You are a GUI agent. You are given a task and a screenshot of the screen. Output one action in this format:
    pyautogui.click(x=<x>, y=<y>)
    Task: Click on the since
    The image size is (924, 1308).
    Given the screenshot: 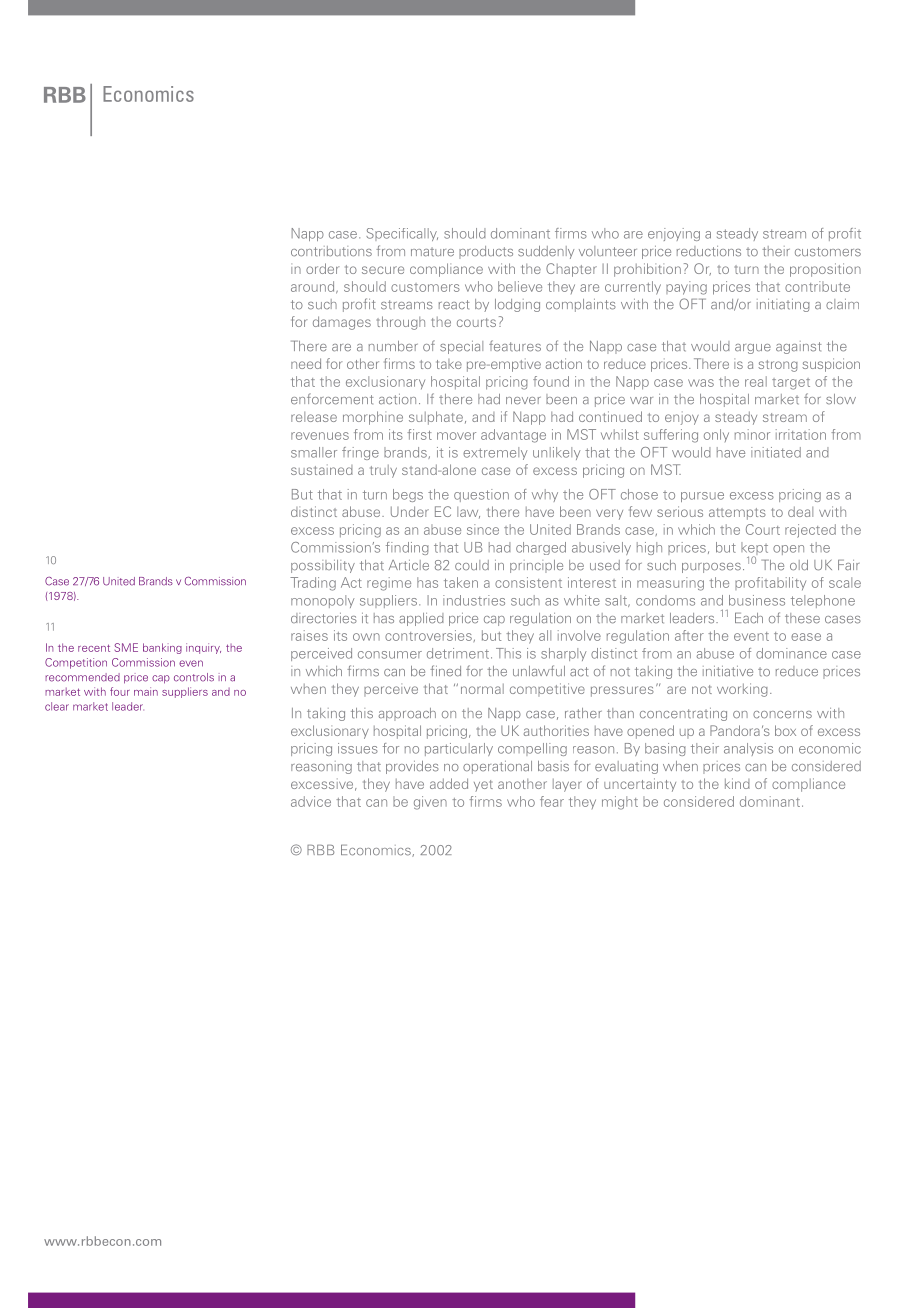 What is the action you would take?
    pyautogui.click(x=483, y=529)
